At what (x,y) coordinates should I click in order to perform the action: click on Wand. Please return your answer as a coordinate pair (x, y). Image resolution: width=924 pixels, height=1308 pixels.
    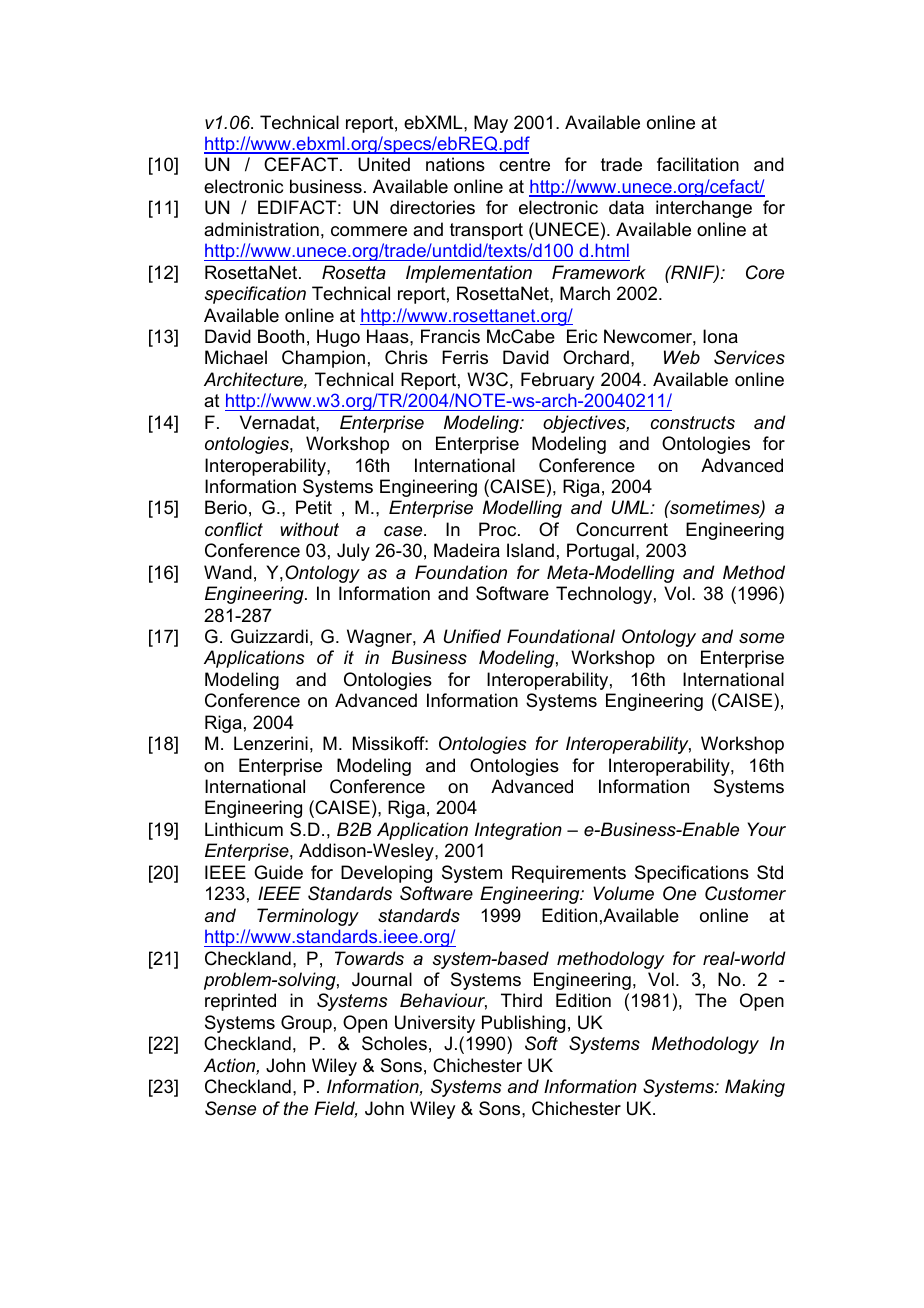
    Looking at the image, I should click on (228, 572).
